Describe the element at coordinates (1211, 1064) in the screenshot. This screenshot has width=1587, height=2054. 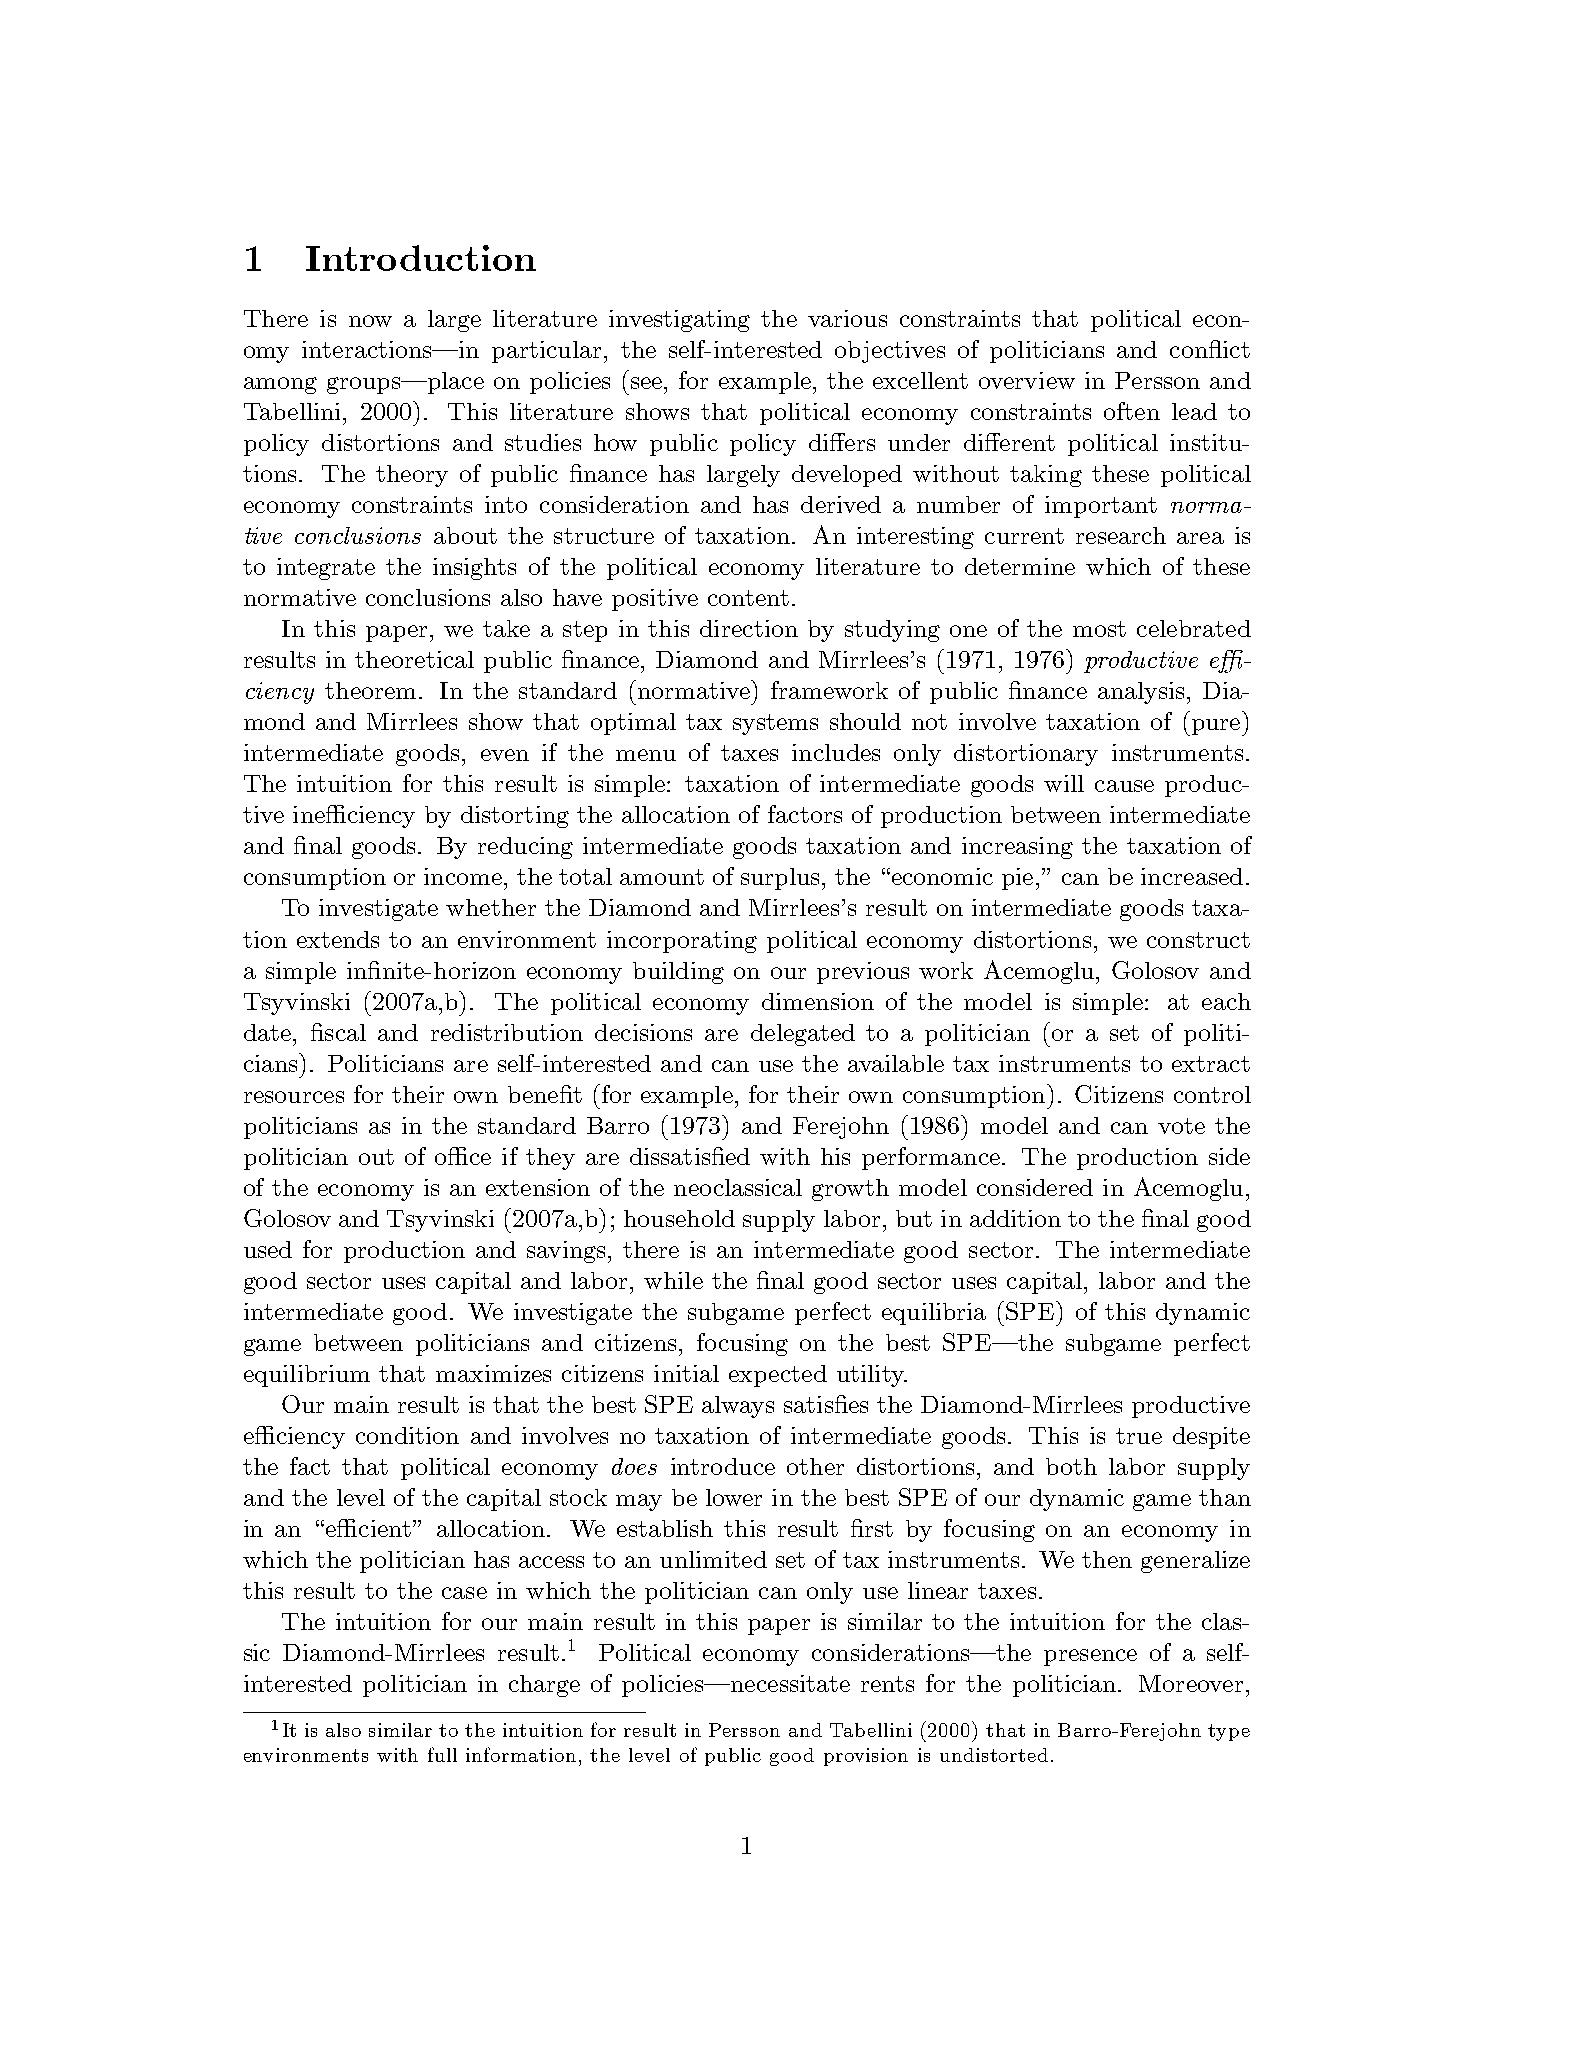
I see `extract` at that location.
